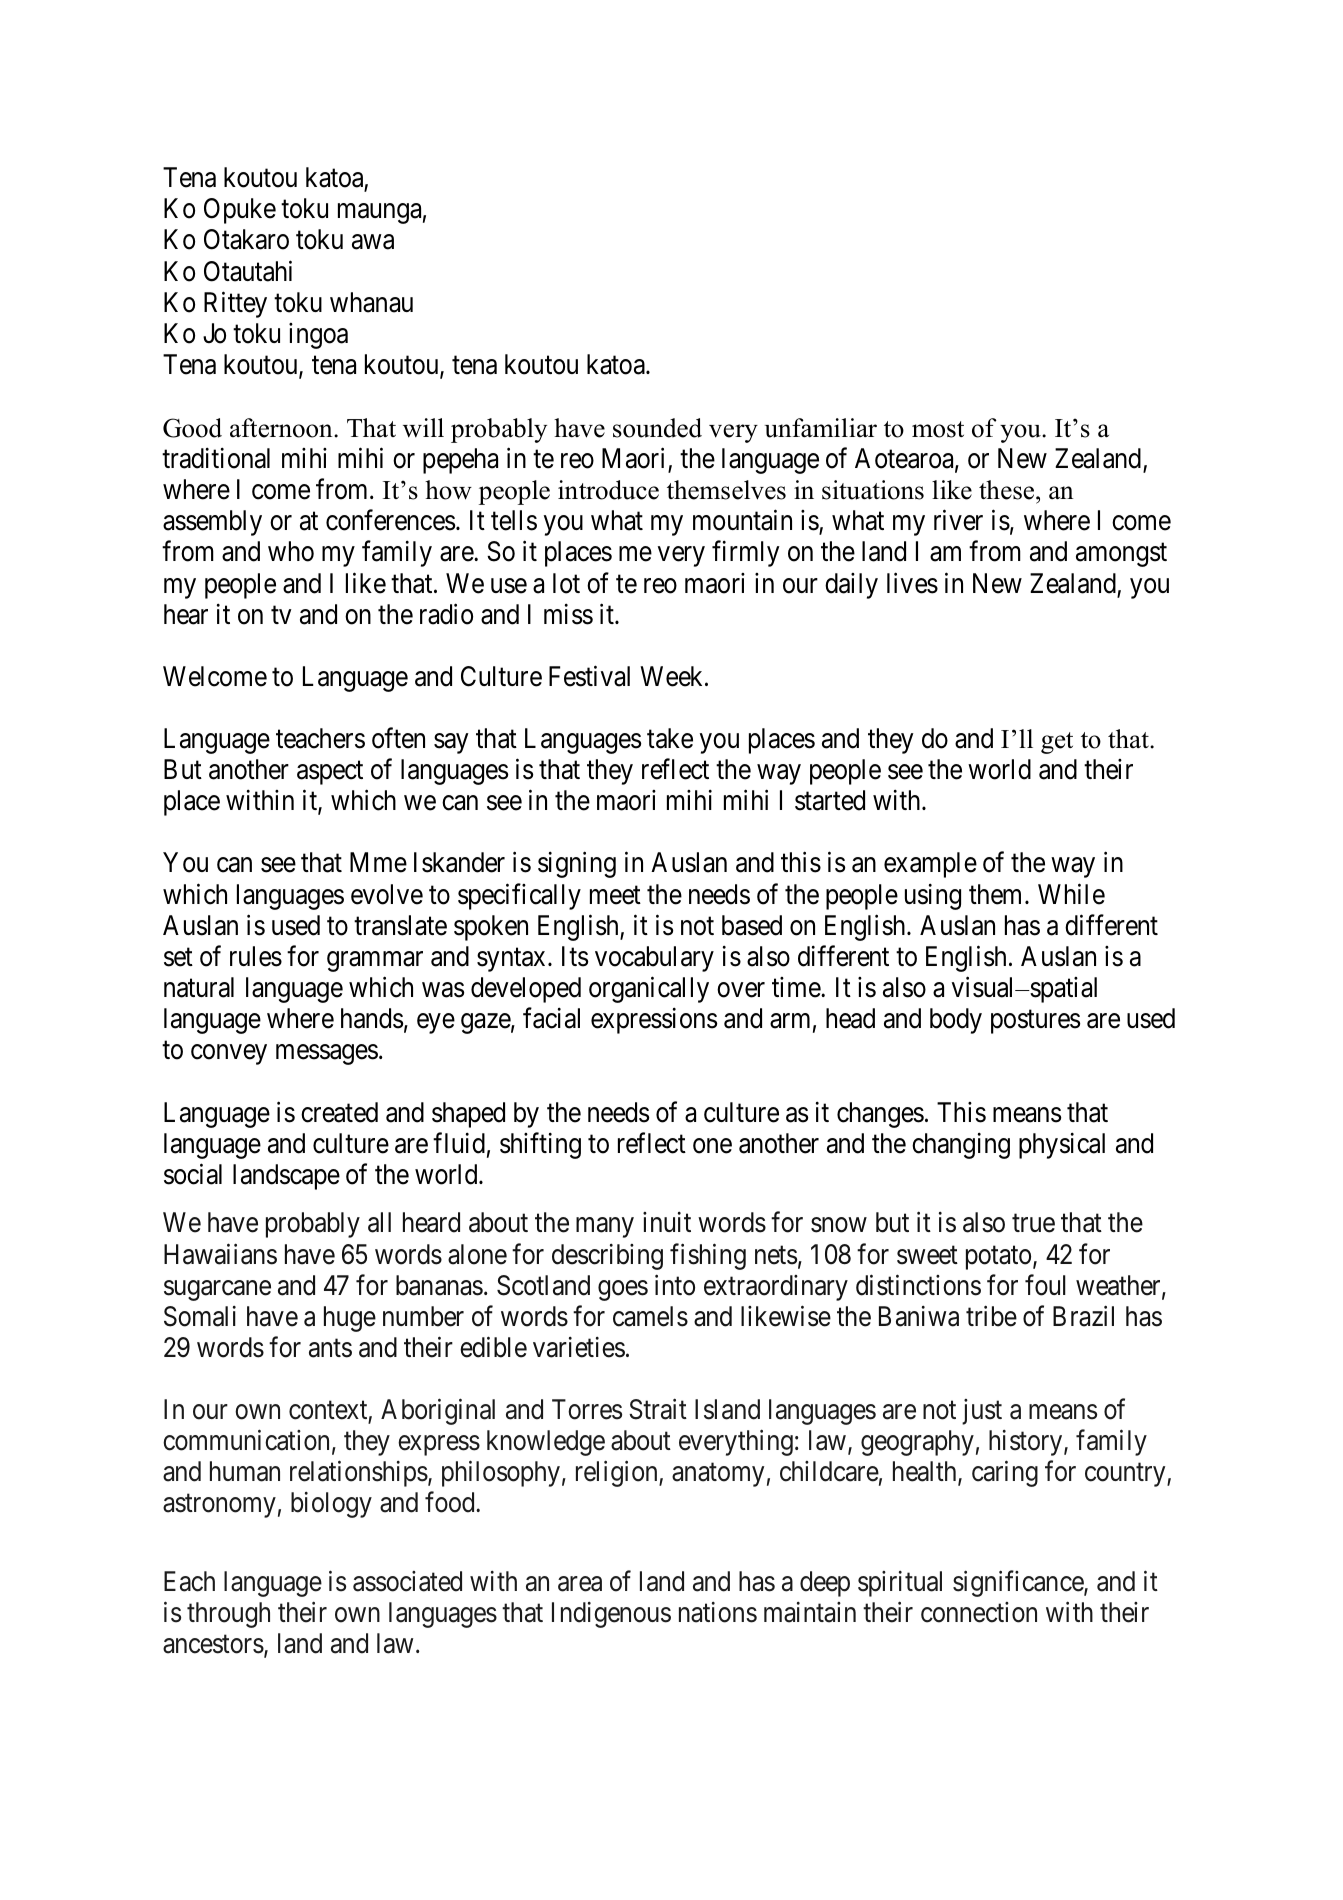 This document has width=1343, height=1900. What do you see at coordinates (229, 1055) in the document?
I see `convey` at bounding box center [229, 1055].
